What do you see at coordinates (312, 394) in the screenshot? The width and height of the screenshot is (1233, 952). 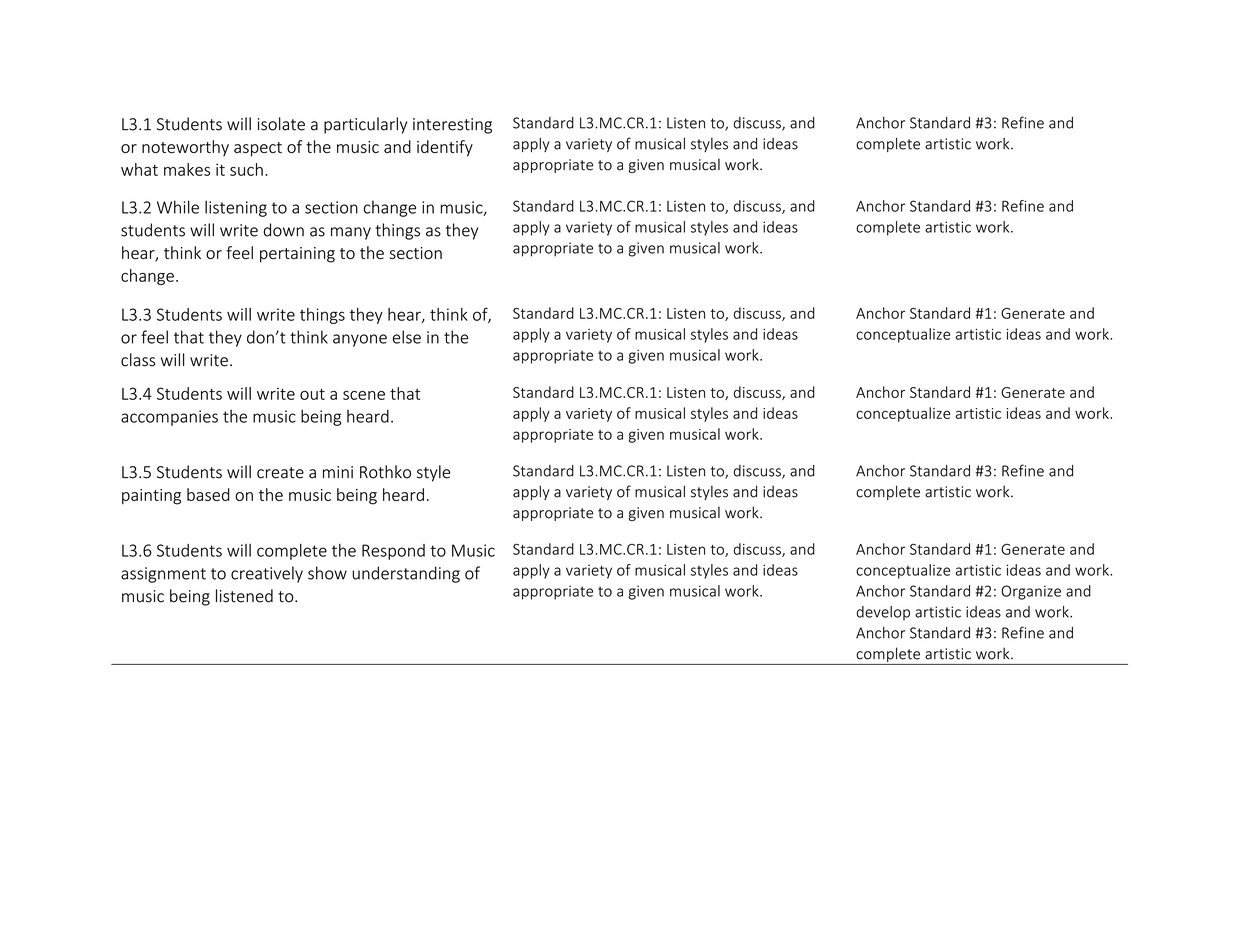 I see `out` at bounding box center [312, 394].
